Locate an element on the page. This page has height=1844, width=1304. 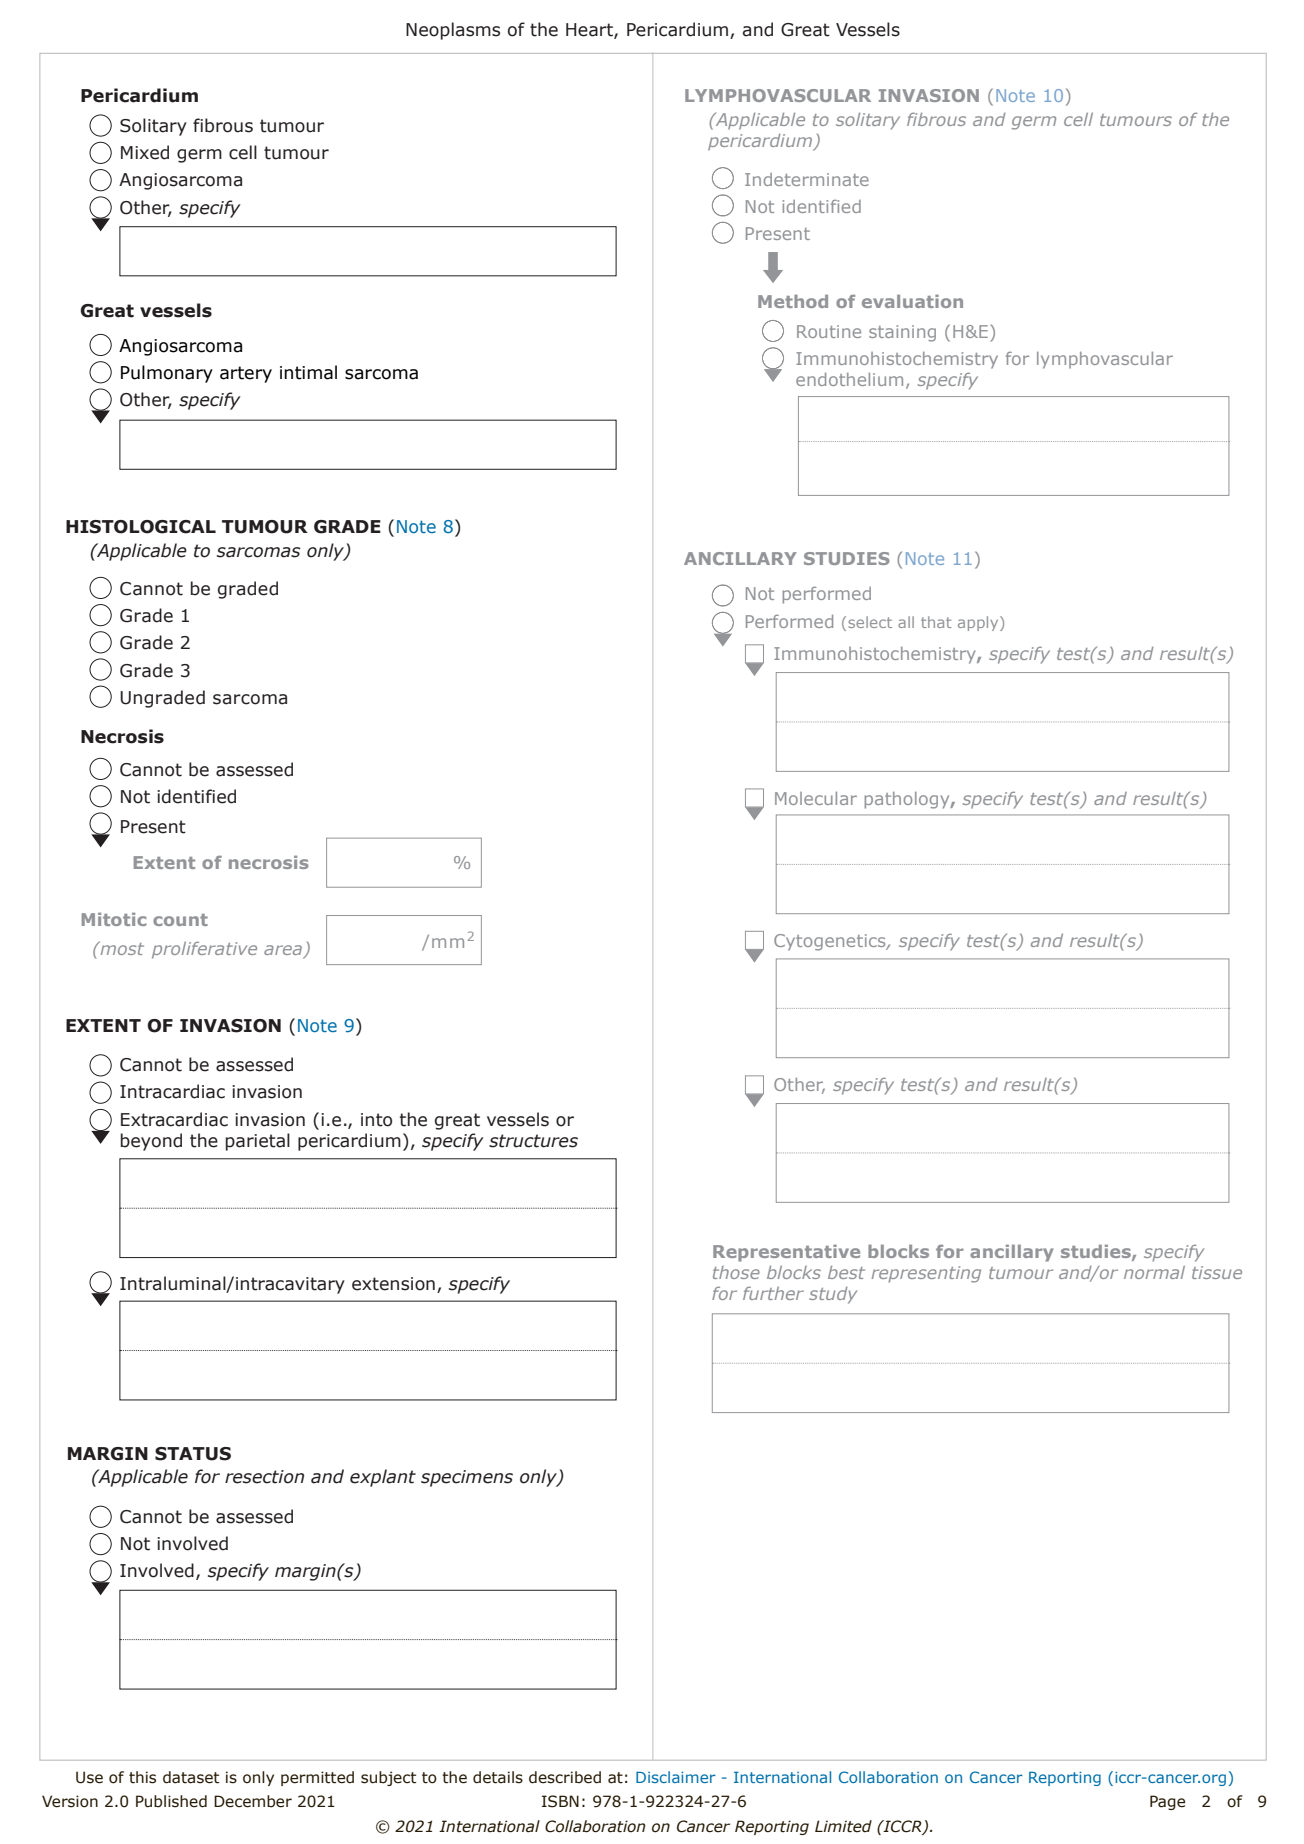
Cytogenetics is located at coordinates (831, 942).
